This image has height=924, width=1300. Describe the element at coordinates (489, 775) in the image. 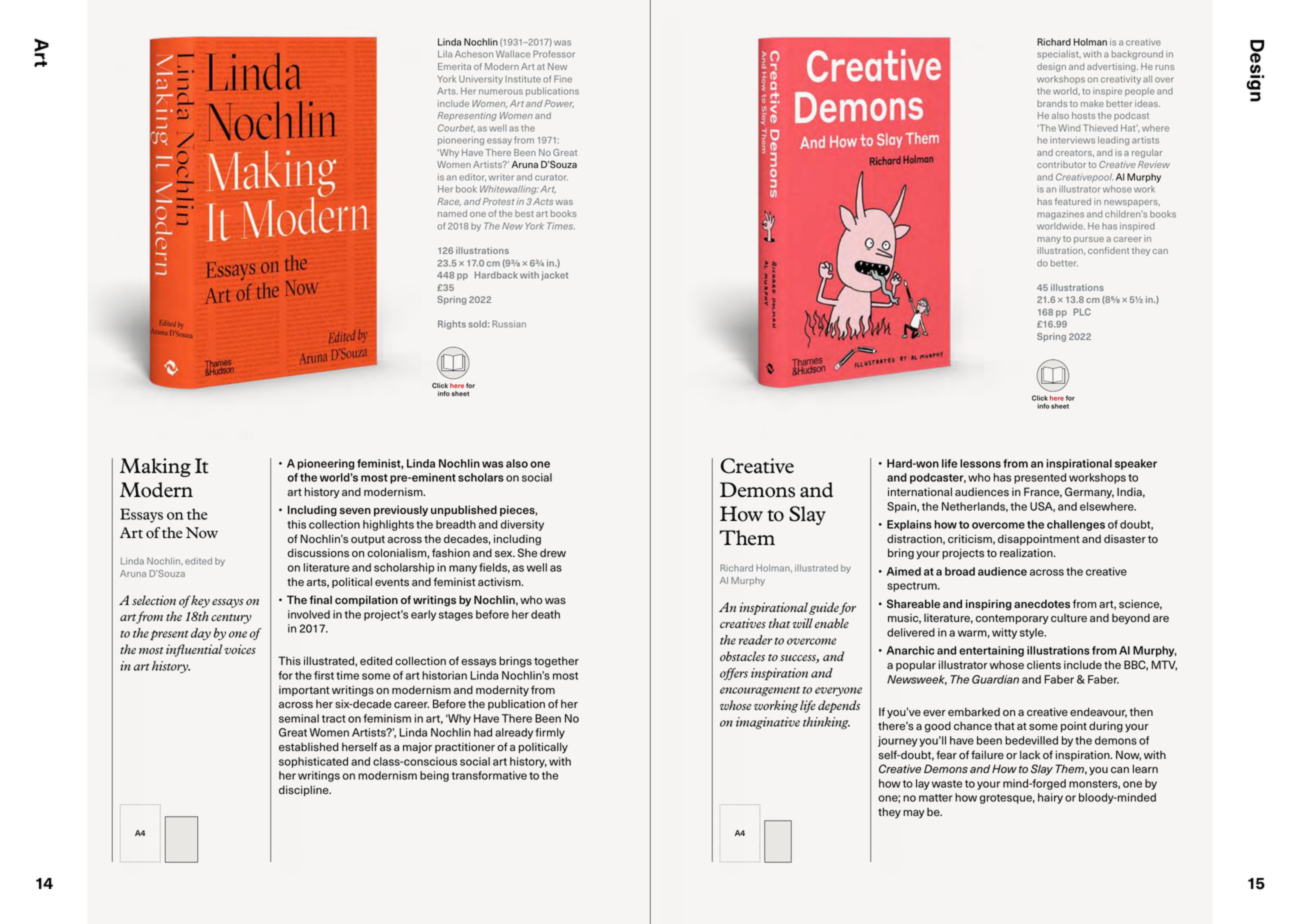

I see `transformative` at that location.
